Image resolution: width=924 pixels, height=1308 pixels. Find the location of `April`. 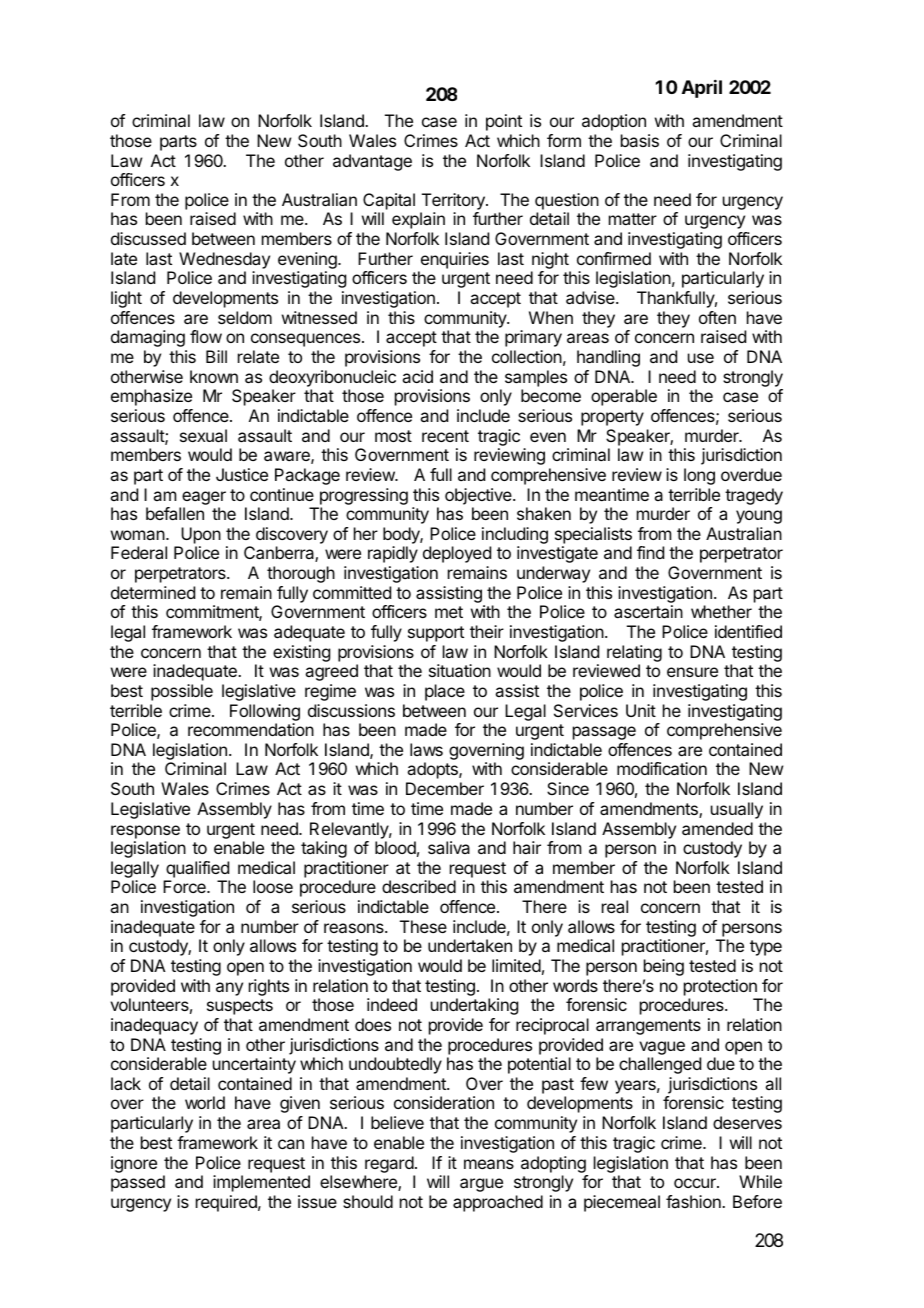

April is located at coordinates (702, 89).
